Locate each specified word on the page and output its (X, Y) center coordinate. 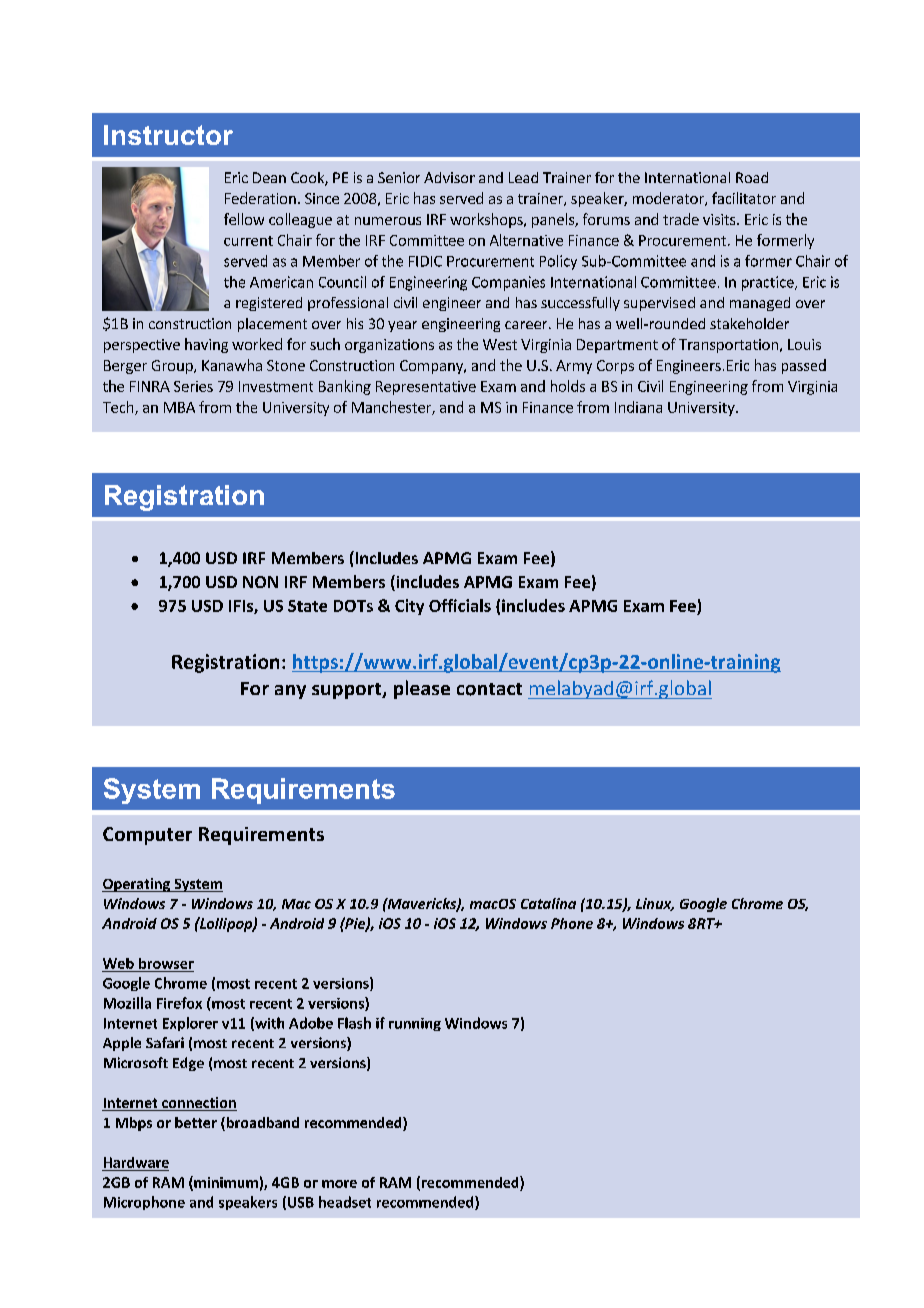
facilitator (744, 198)
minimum (225, 1183)
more (339, 1184)
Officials (460, 605)
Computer (147, 836)
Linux (655, 904)
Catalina (548, 903)
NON (260, 582)
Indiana (638, 407)
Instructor (168, 135)
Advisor (449, 177)
